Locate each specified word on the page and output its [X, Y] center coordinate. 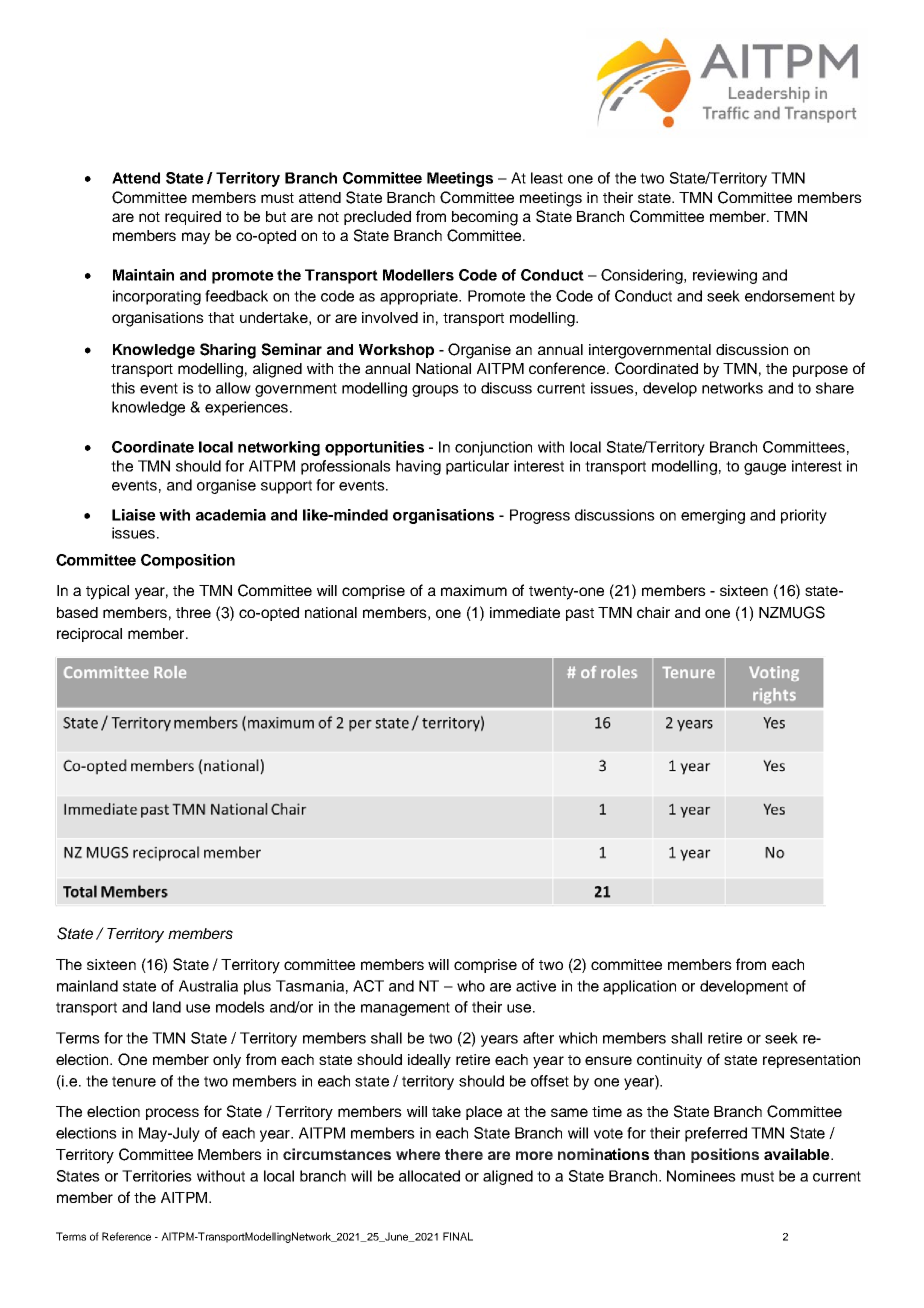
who [471, 986]
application [639, 987]
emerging [713, 516]
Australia [208, 986]
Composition [188, 561]
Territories [157, 1176]
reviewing [725, 276]
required [193, 218]
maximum [474, 590]
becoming [485, 218]
